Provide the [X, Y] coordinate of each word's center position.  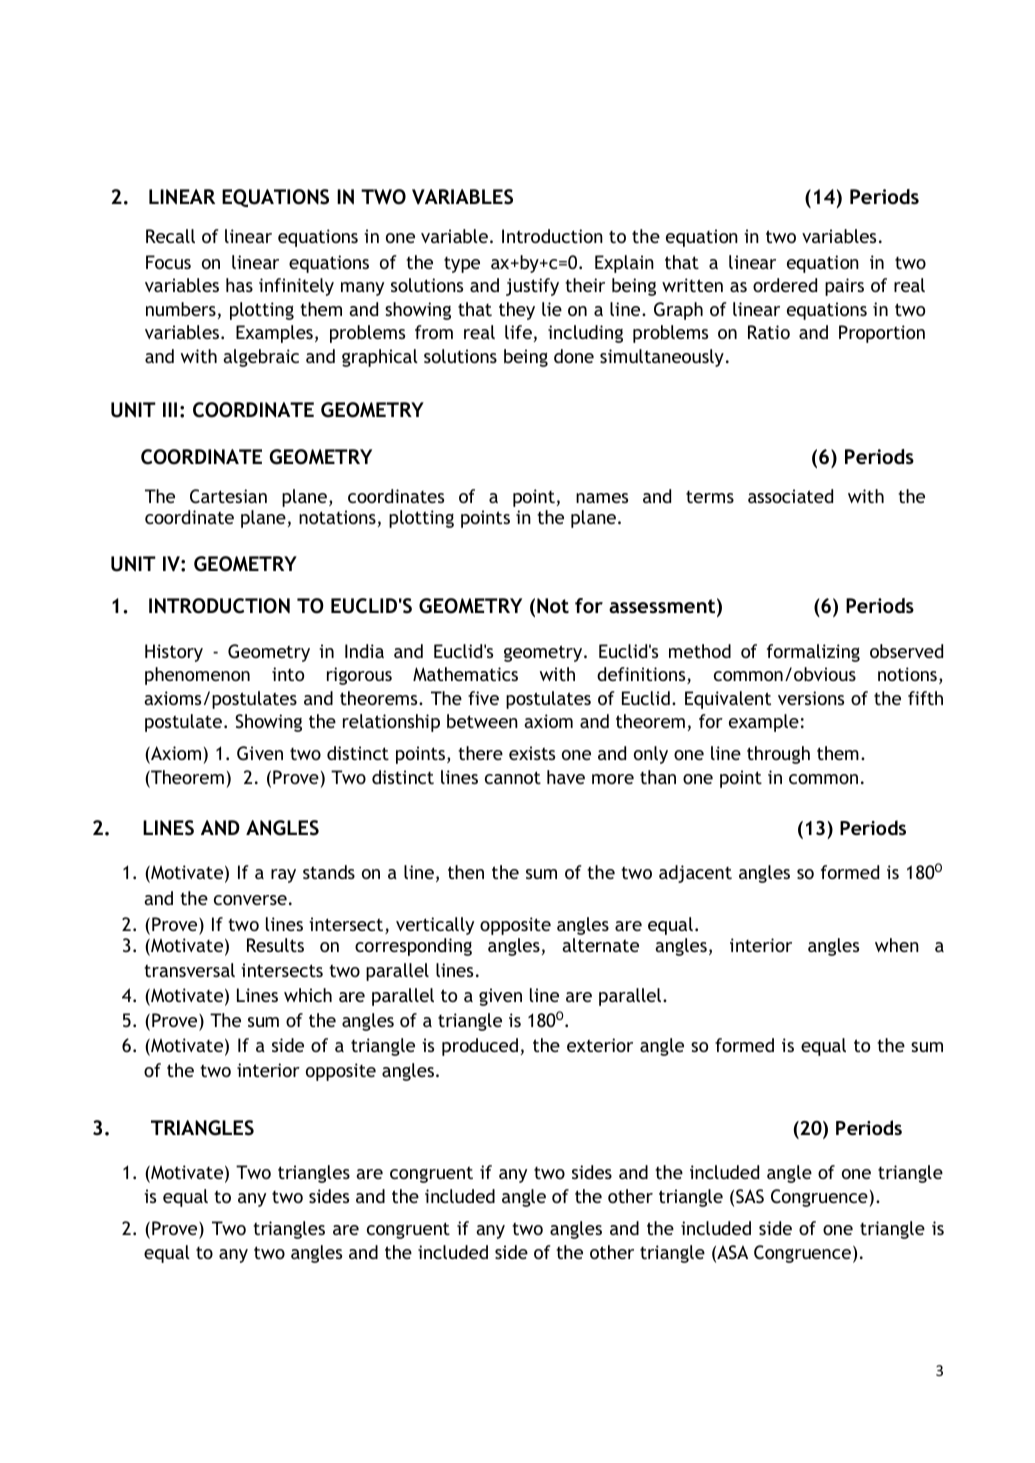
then [466, 872]
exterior [600, 1045]
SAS [750, 1196]
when [897, 945]
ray [283, 876]
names [602, 498]
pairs [844, 287]
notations [337, 517]
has [239, 285]
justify [532, 287]
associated [790, 496]
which [308, 995]
